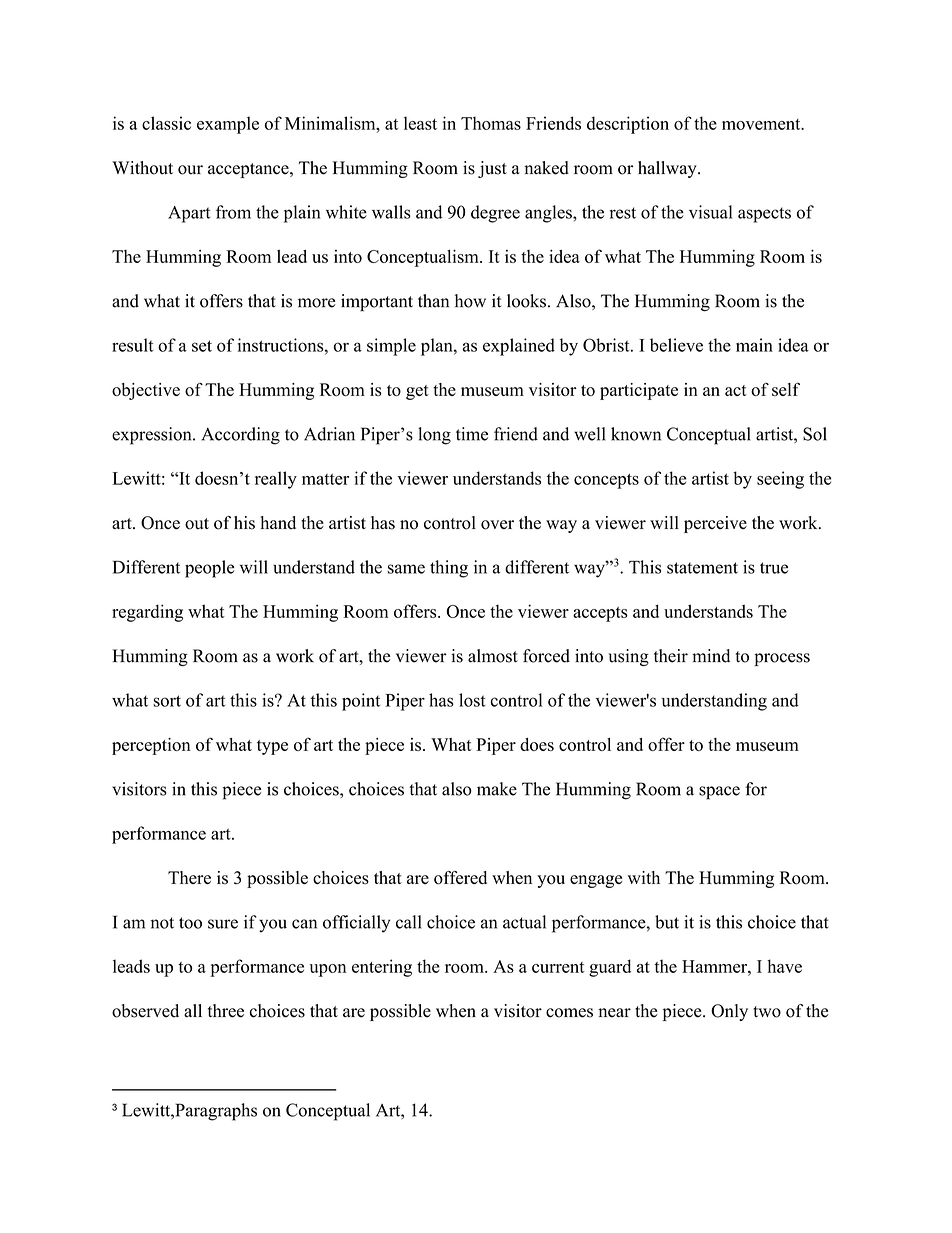  I want to click on seeing, so click(780, 480).
